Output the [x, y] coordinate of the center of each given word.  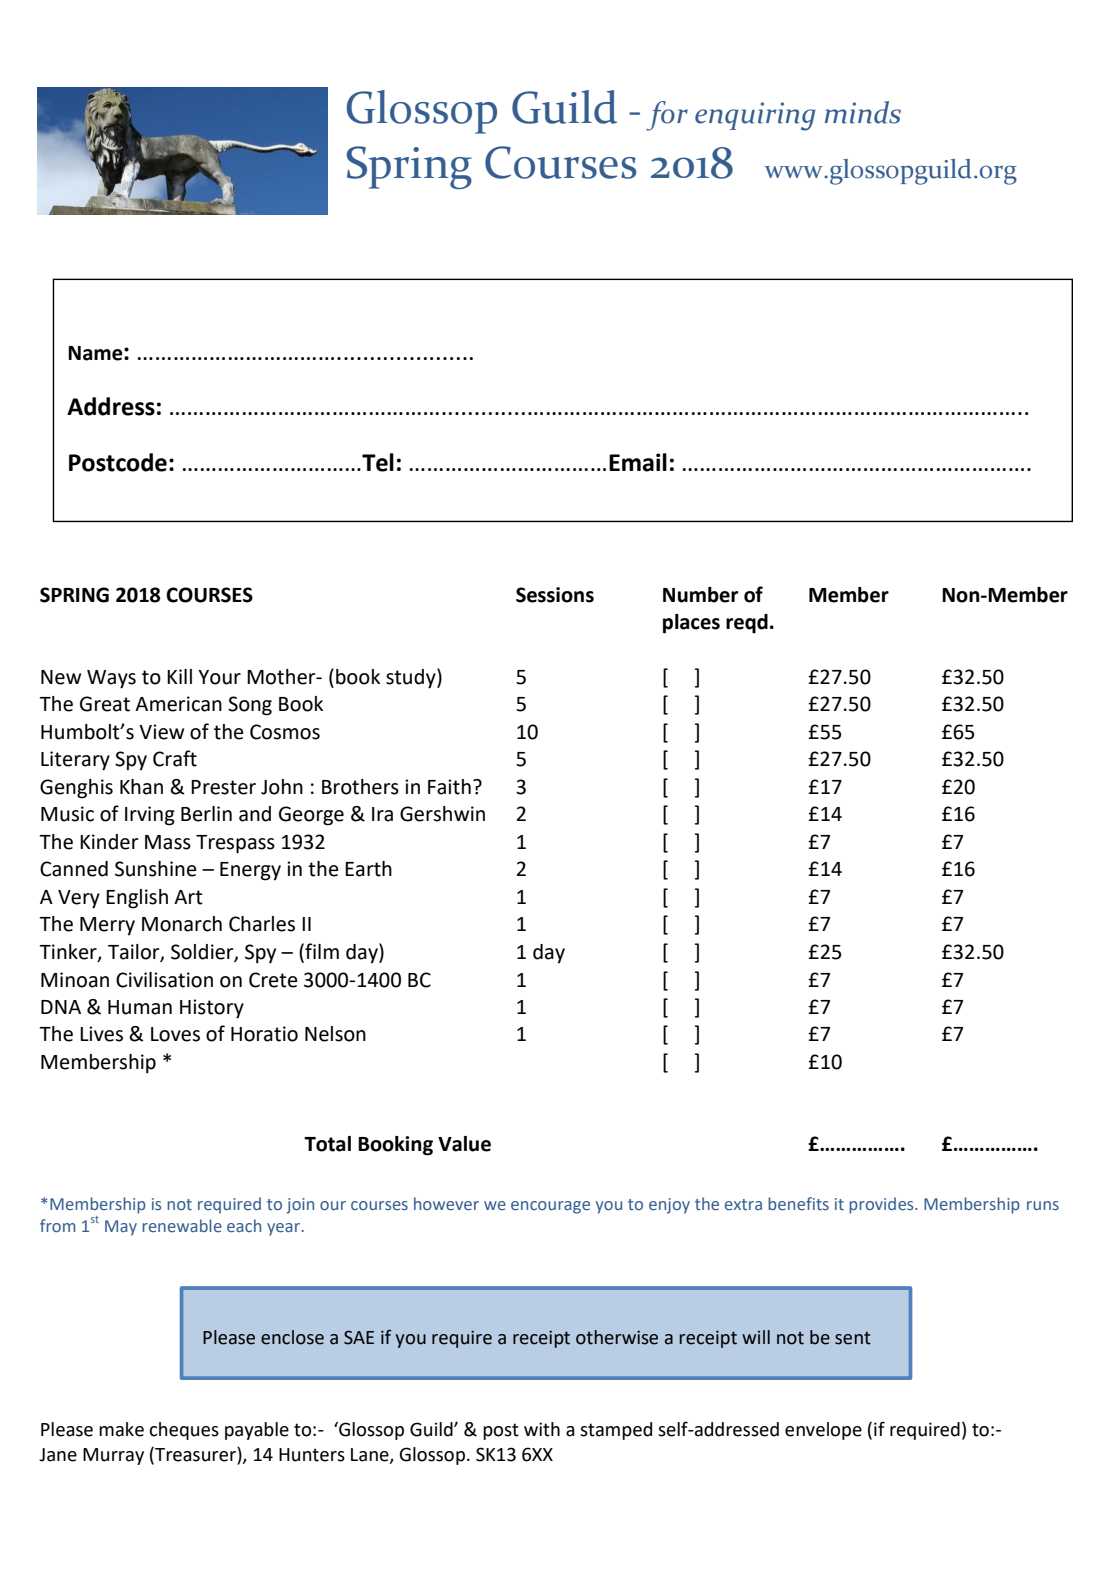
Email [638, 462]
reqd [747, 624]
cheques [184, 1431]
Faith [449, 787]
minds [863, 112]
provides [882, 1205]
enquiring [755, 116]
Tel [377, 462]
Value [464, 1144]
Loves [175, 1034]
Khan [141, 787]
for [667, 116]
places [691, 624]
